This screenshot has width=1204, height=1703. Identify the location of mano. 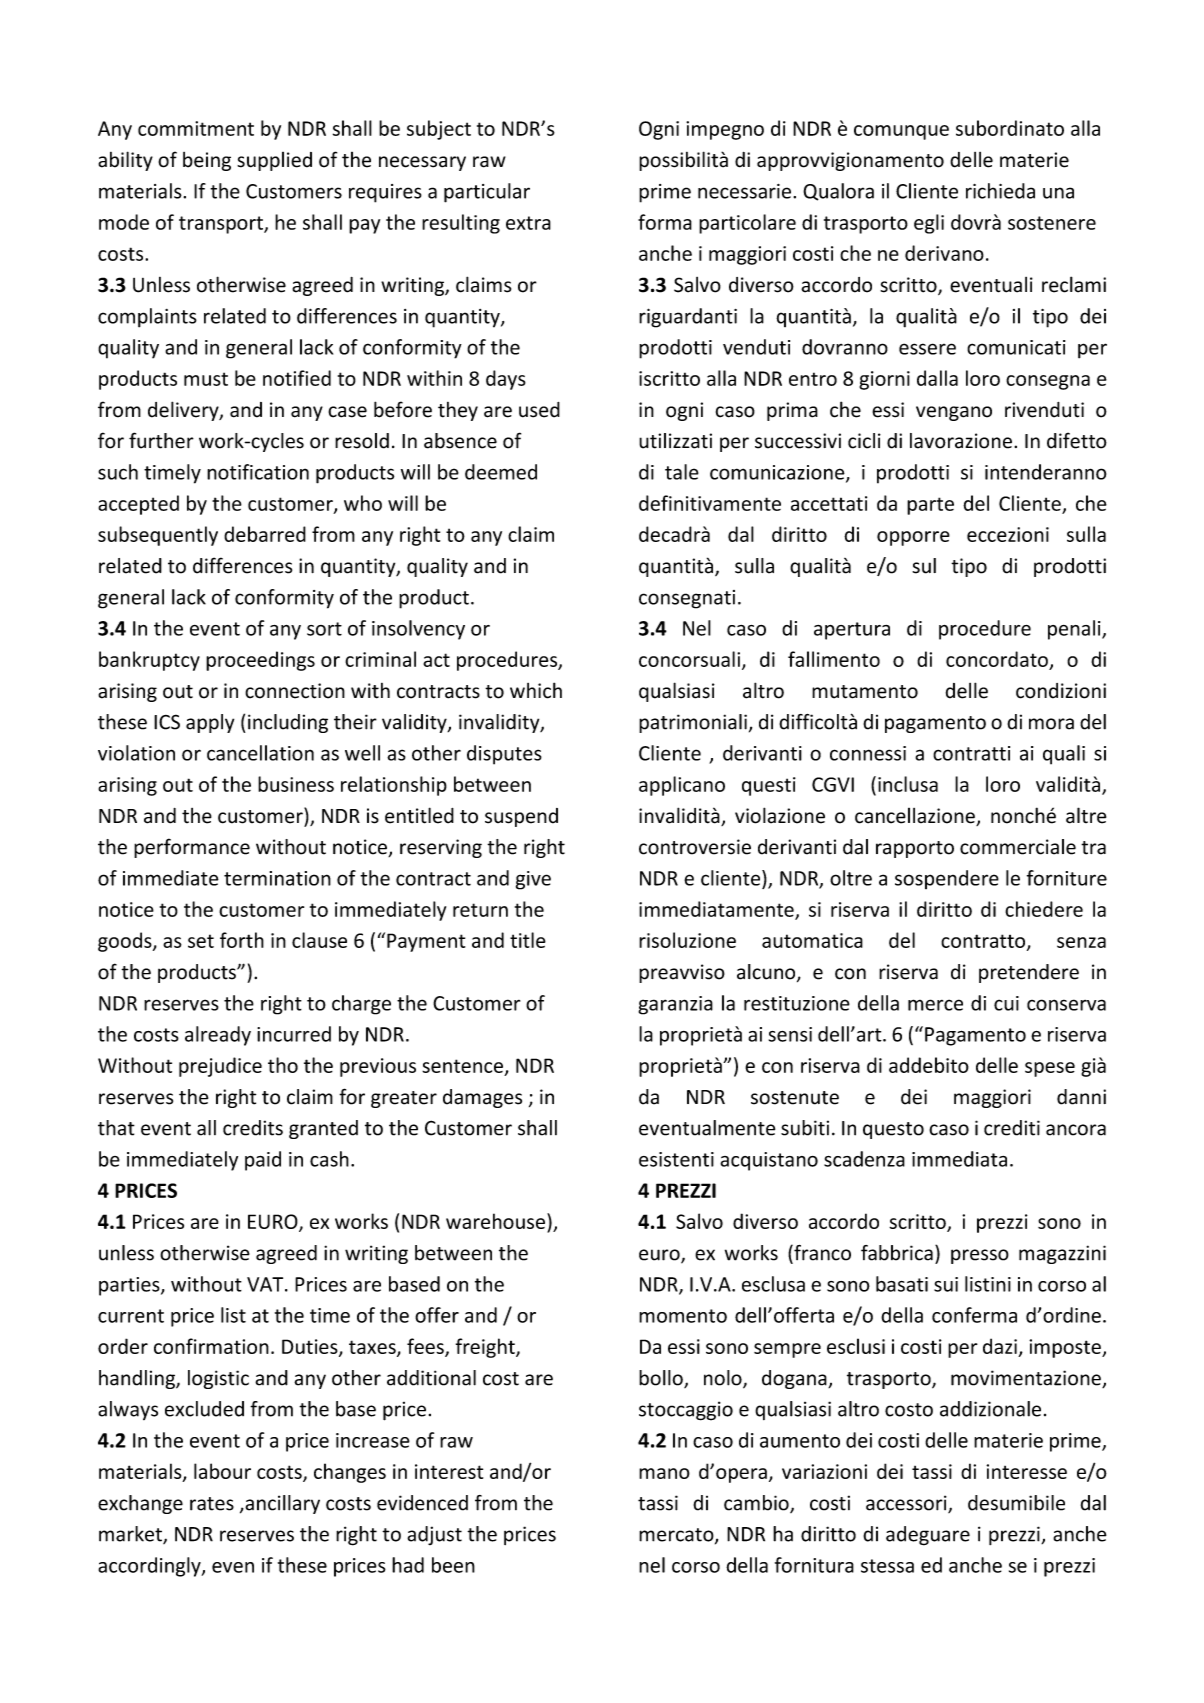
(664, 1473).
